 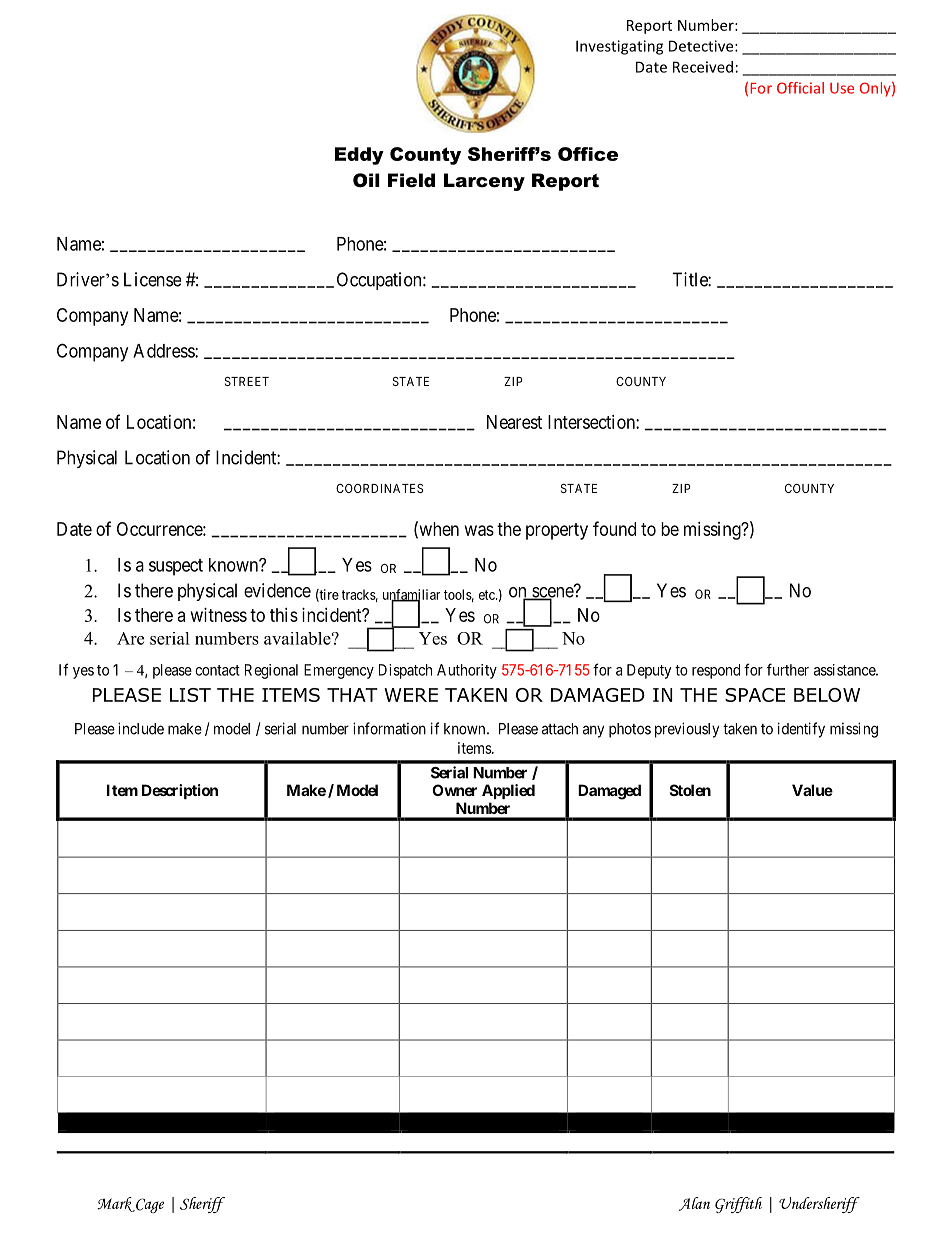 I want to click on Alan, so click(x=694, y=1204).
